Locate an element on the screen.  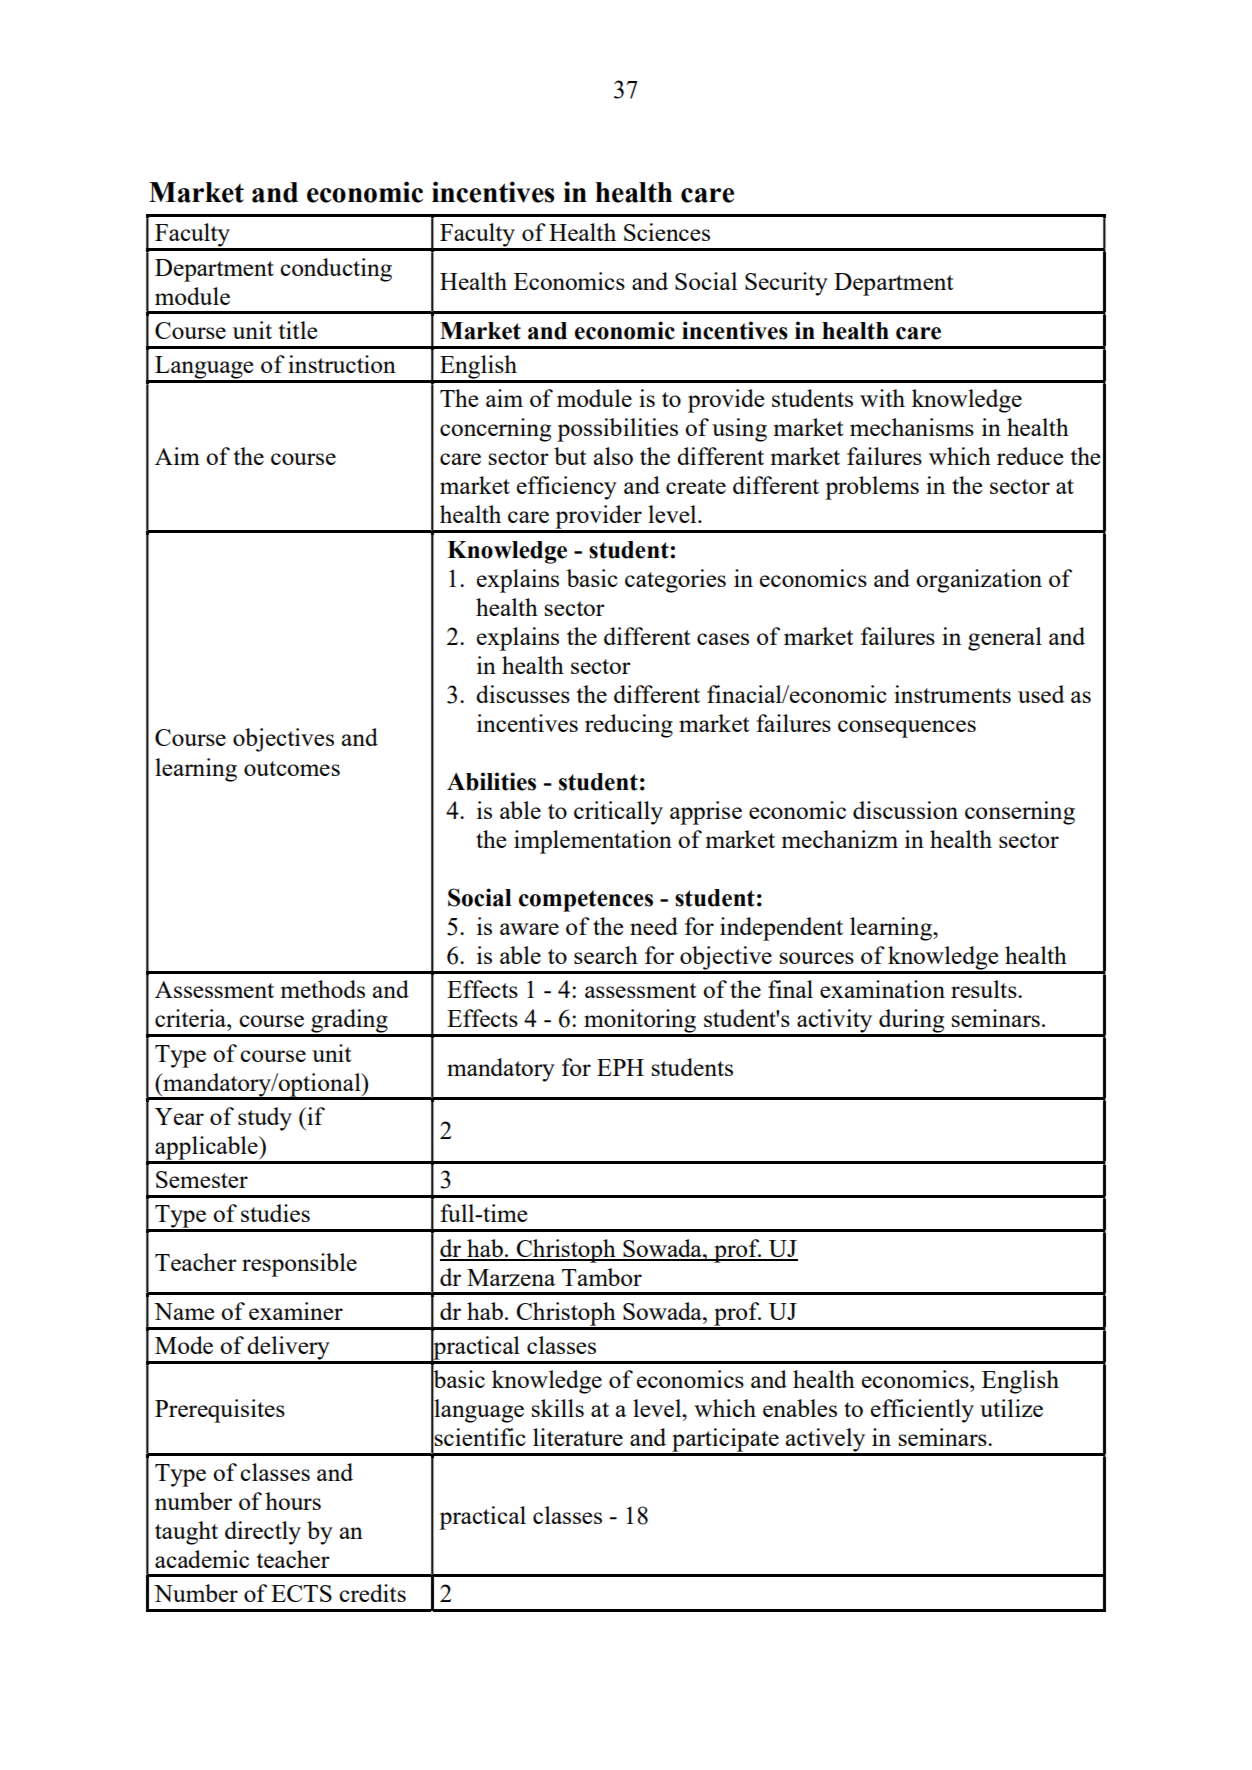
Security is located at coordinates (786, 284).
